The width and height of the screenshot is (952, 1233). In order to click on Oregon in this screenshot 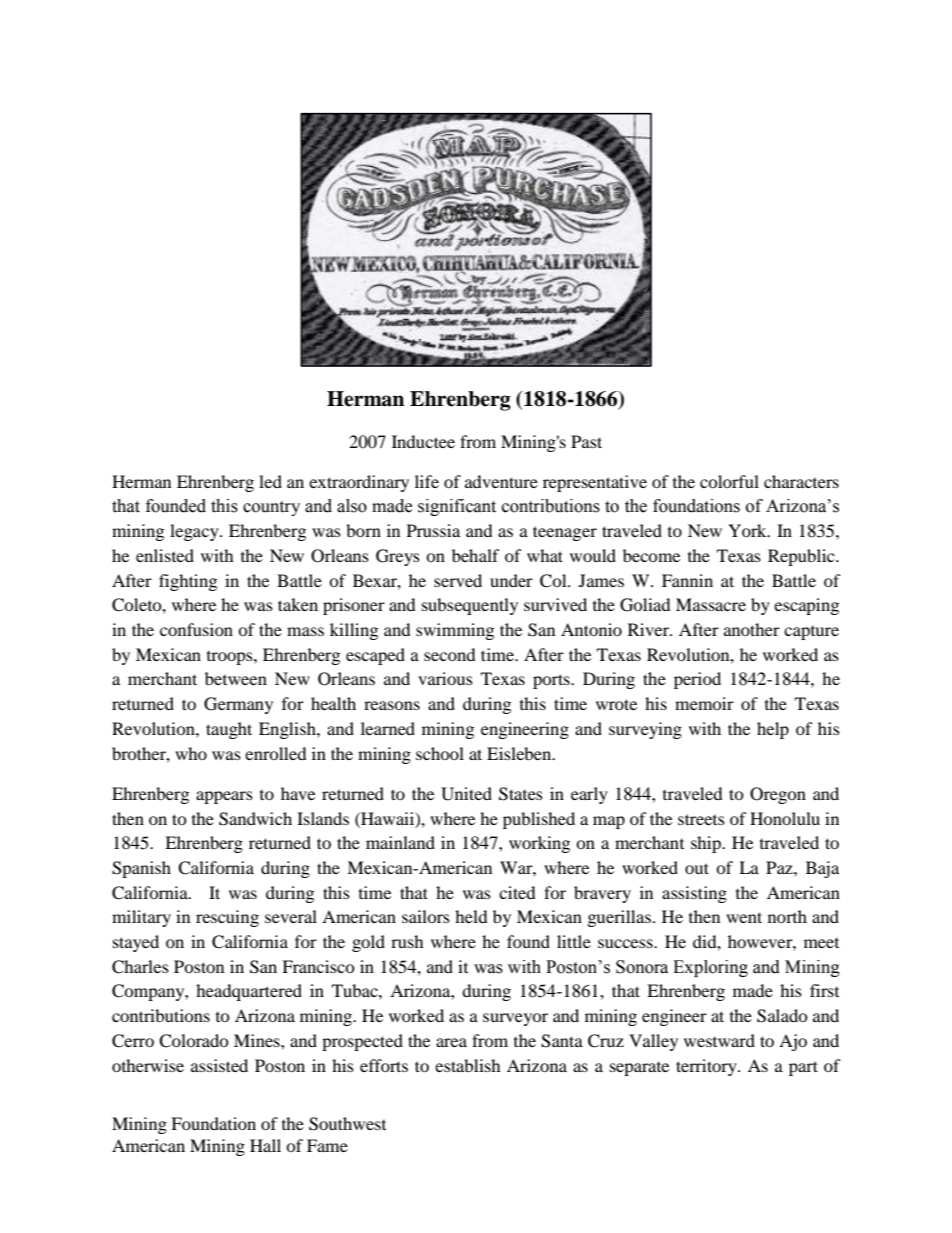, I will do `click(778, 795)`.
